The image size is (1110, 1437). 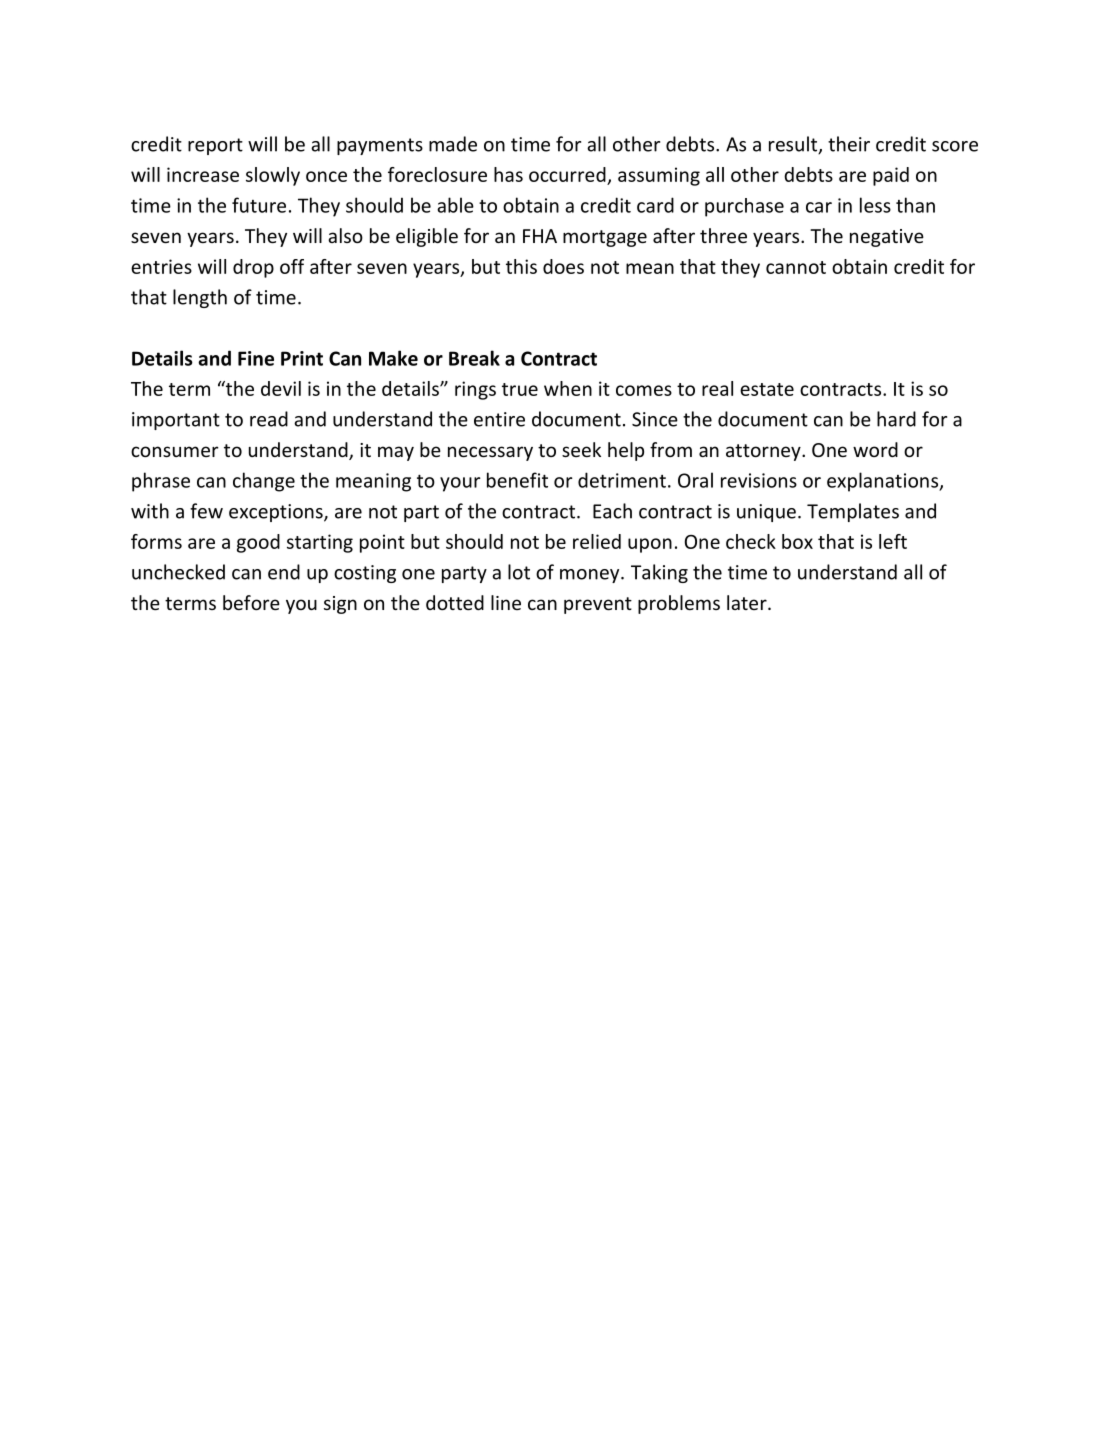 I want to click on length, so click(x=200, y=298).
